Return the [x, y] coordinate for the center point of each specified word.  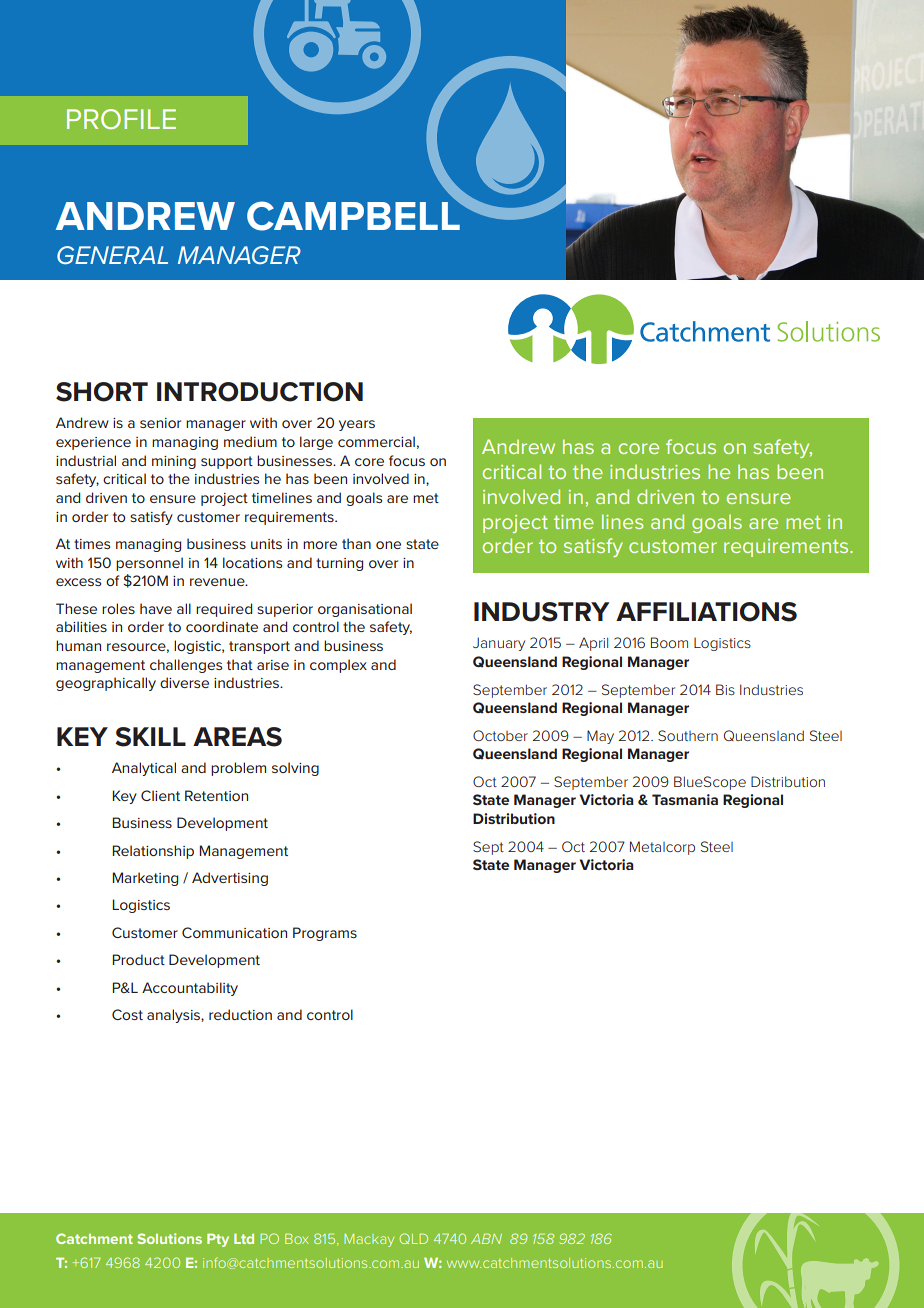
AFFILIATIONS [706, 612]
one [388, 545]
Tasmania [685, 799]
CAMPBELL [354, 215]
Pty [218, 1240]
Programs [325, 934]
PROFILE [121, 119]
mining [174, 462]
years [357, 425]
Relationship [153, 852]
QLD [413, 1238]
